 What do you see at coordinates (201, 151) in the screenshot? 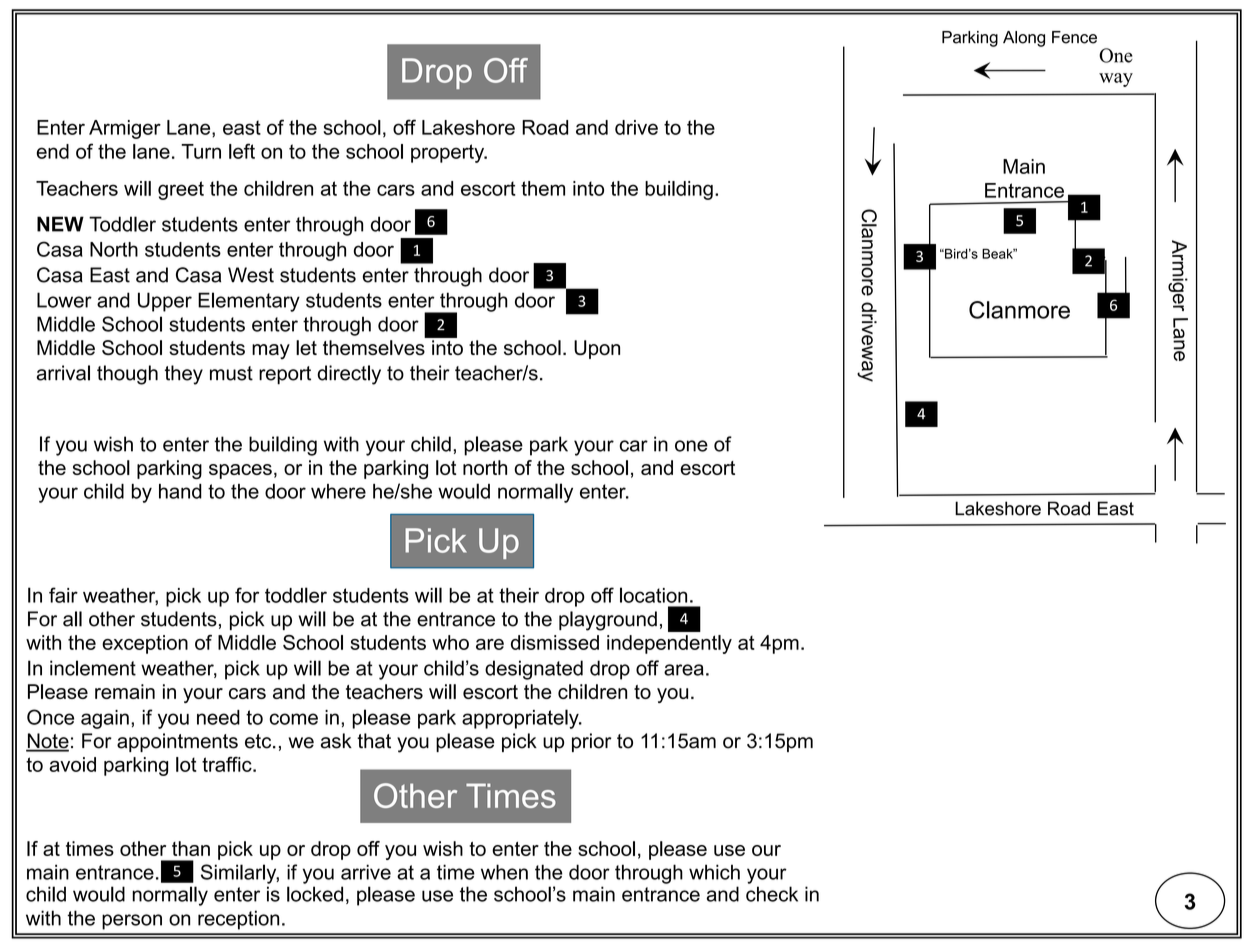
I see `Turn` at bounding box center [201, 151].
